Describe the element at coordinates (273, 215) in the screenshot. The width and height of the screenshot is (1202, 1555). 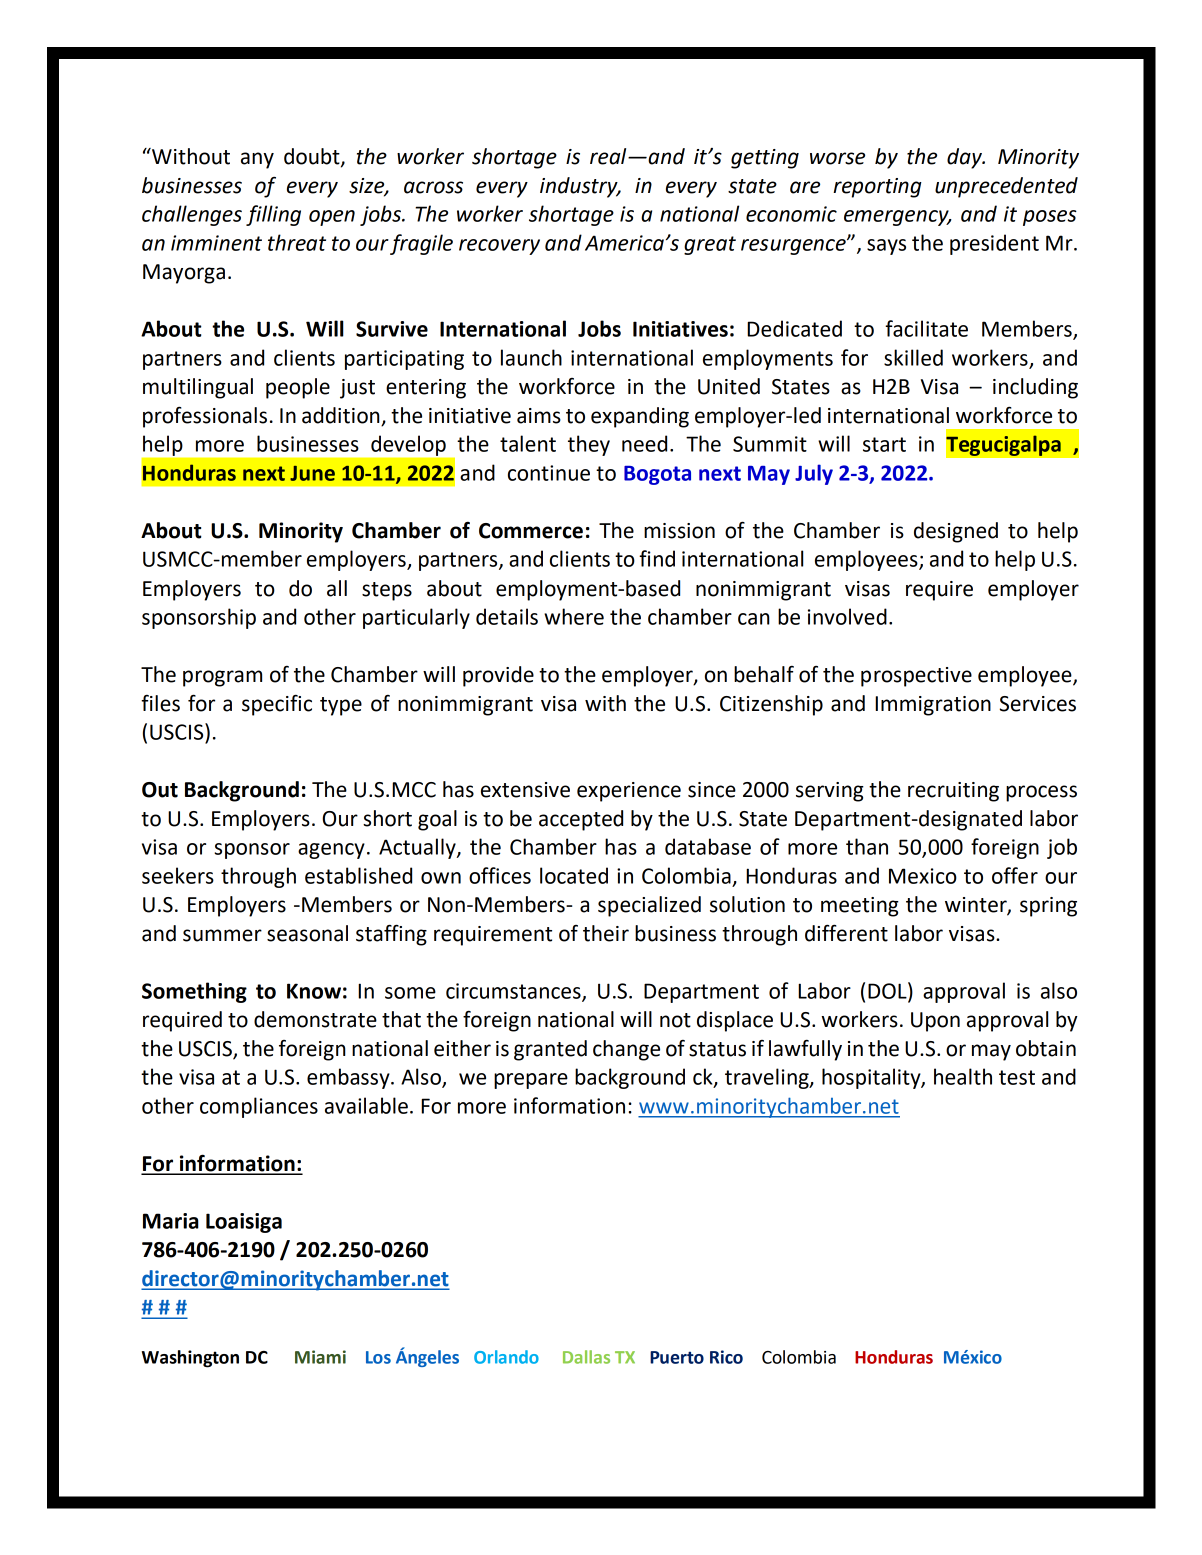
I see `filling` at that location.
